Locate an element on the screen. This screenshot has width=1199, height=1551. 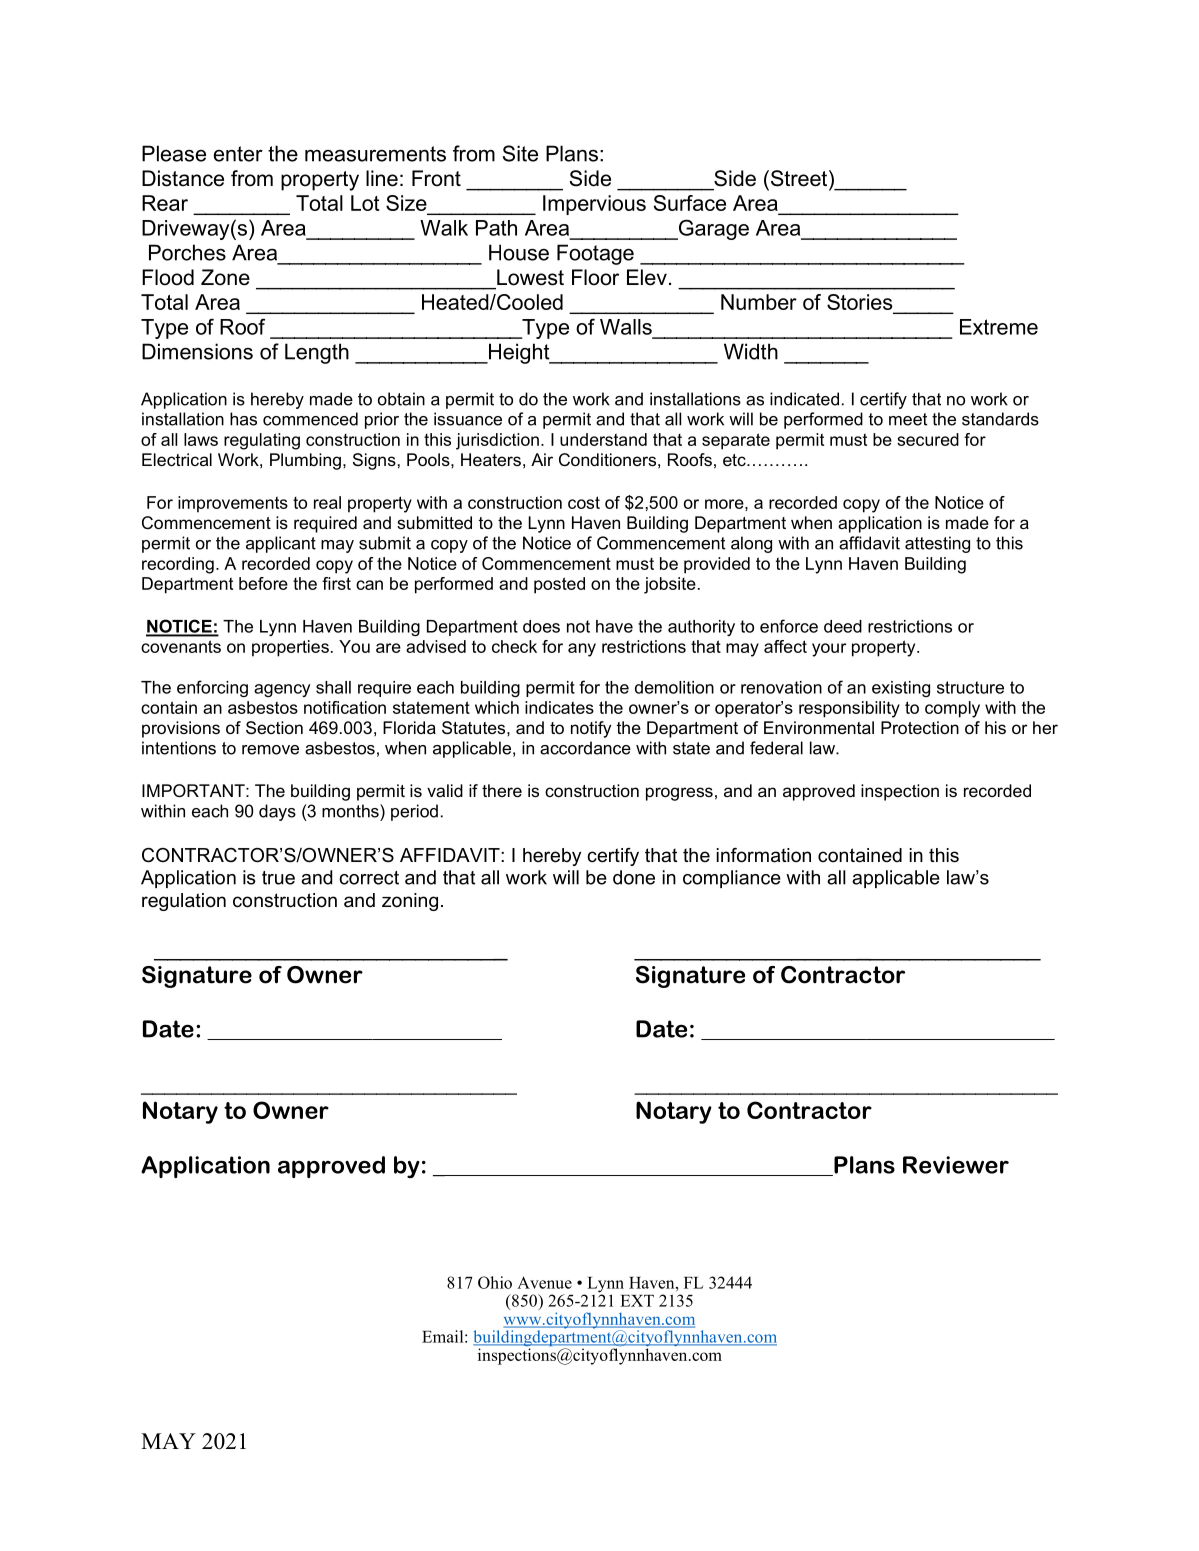
Avenue is located at coordinates (544, 1282).
